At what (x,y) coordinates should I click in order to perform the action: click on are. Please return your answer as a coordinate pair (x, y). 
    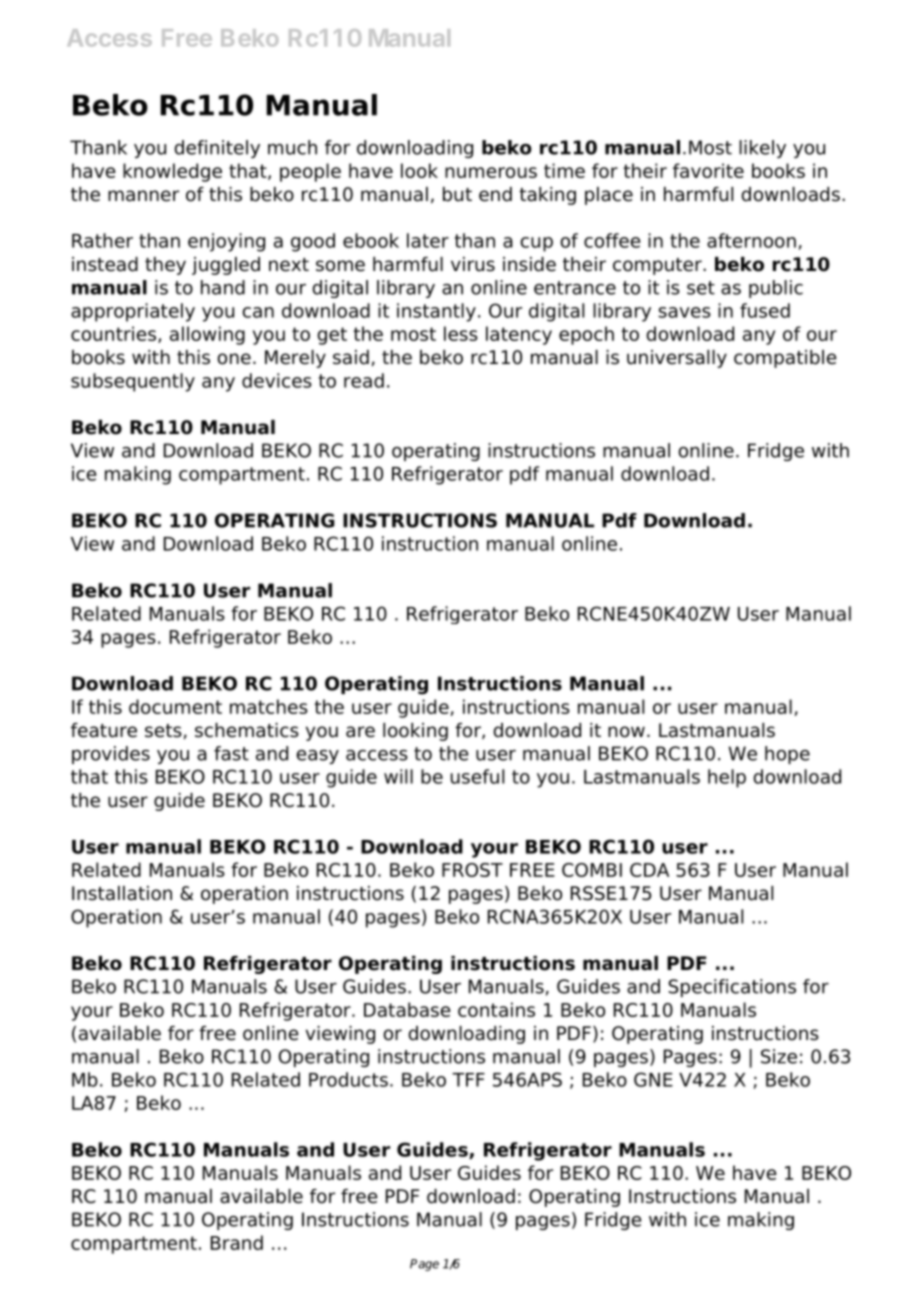
    Looking at the image, I should click on (360, 732).
